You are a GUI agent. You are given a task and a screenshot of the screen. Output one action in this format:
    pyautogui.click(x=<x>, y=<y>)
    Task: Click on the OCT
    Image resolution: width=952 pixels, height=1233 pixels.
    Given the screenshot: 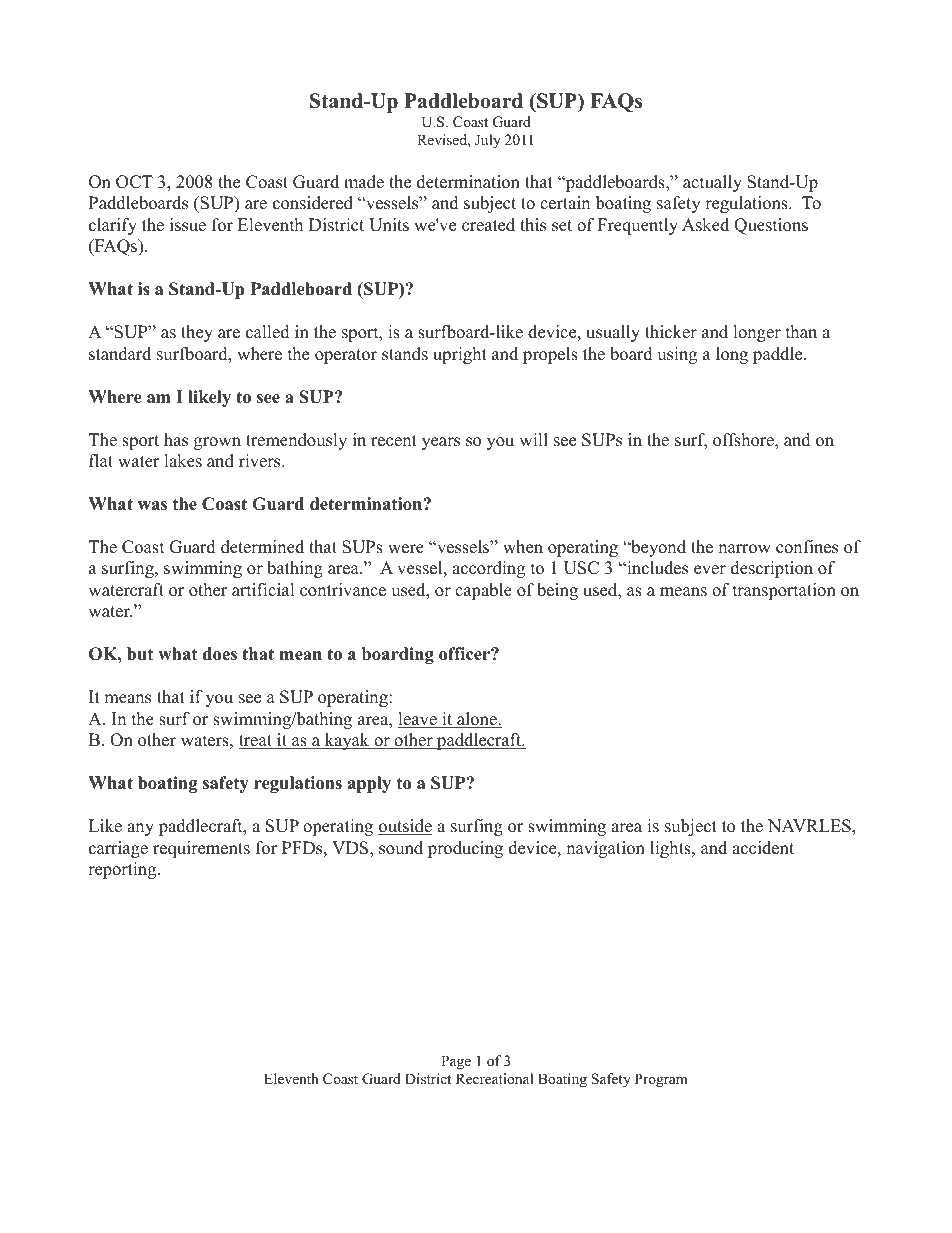 What is the action you would take?
    pyautogui.click(x=134, y=182)
